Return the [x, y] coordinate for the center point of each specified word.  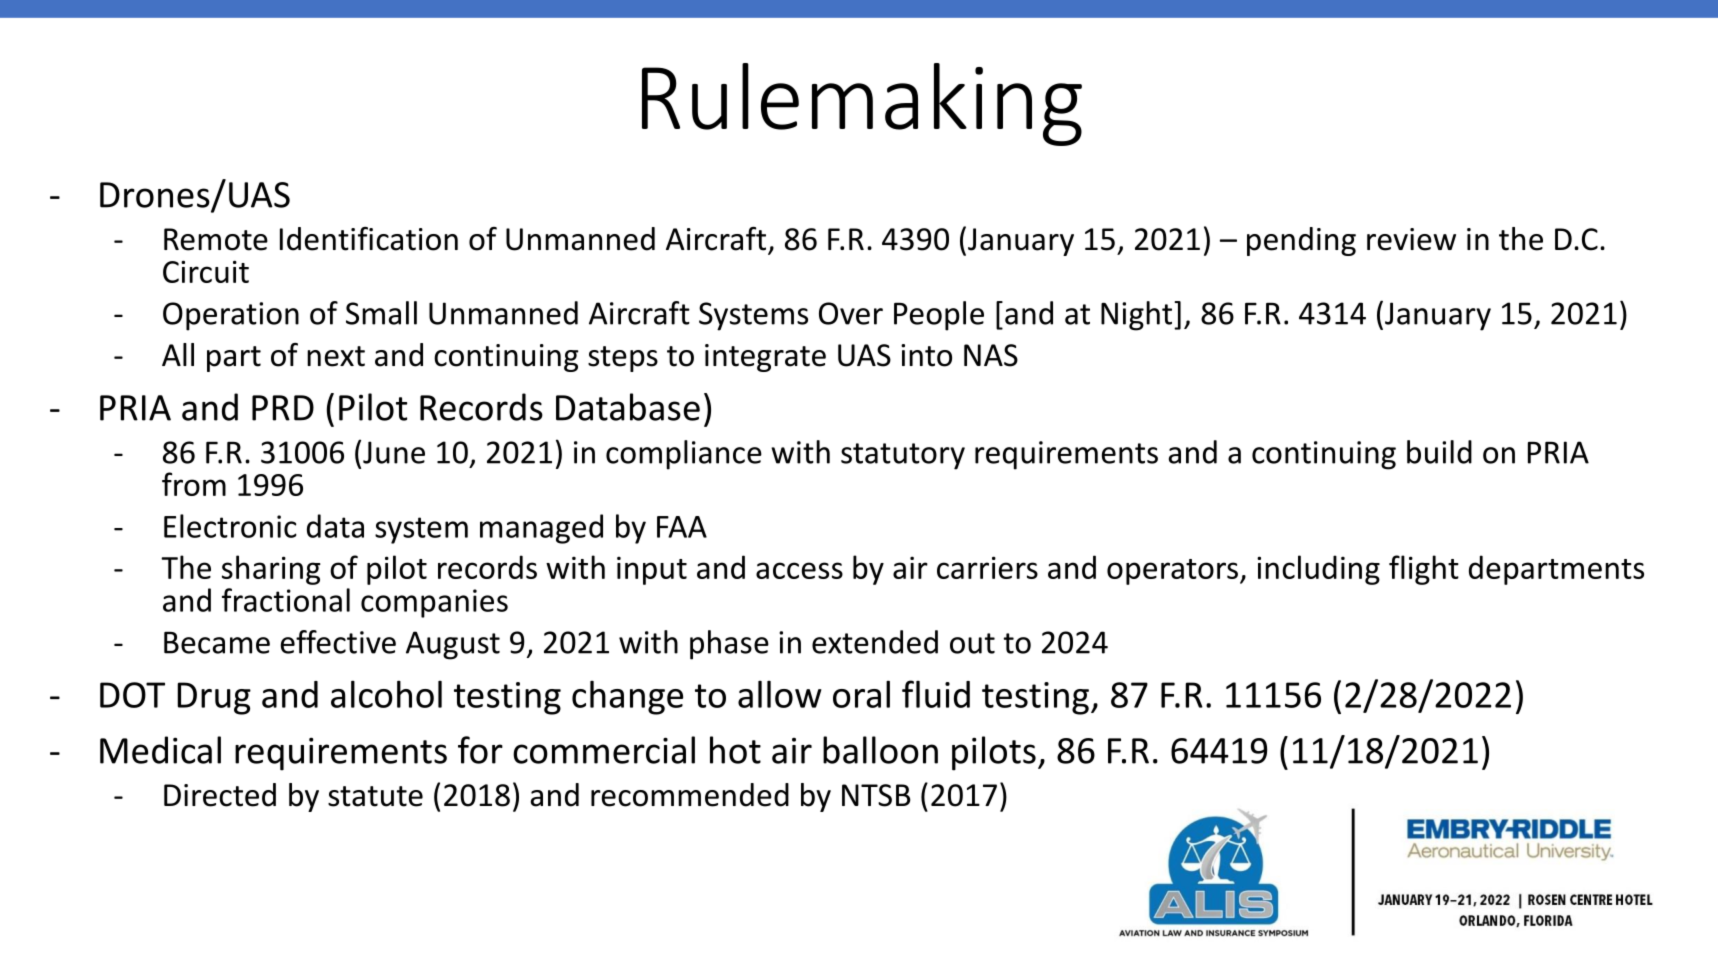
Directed [220, 795]
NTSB [876, 795]
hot [735, 750]
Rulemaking [862, 104]
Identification [369, 239]
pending [1301, 241]
